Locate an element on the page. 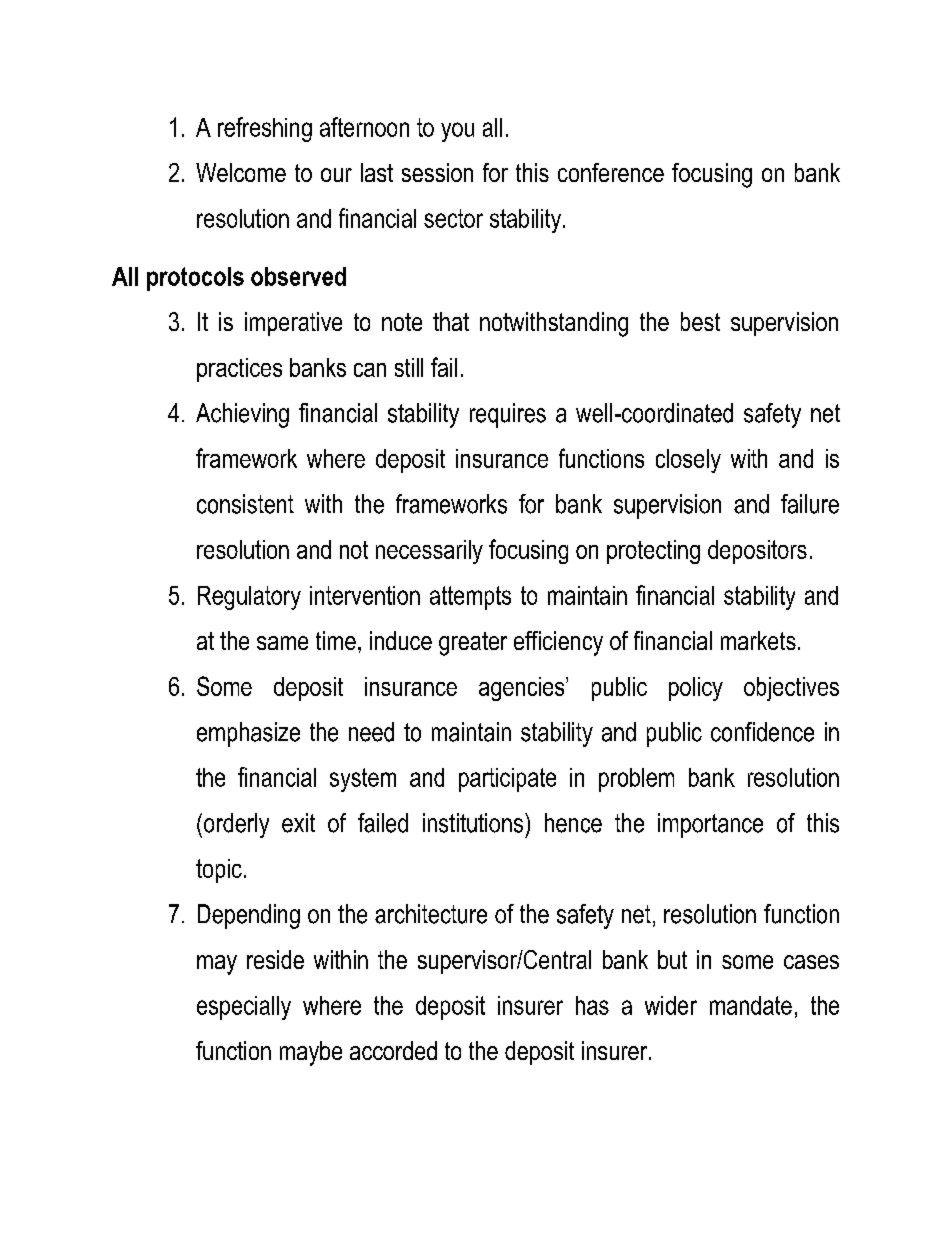 The image size is (952, 1233). agencies is located at coordinates (523, 689).
